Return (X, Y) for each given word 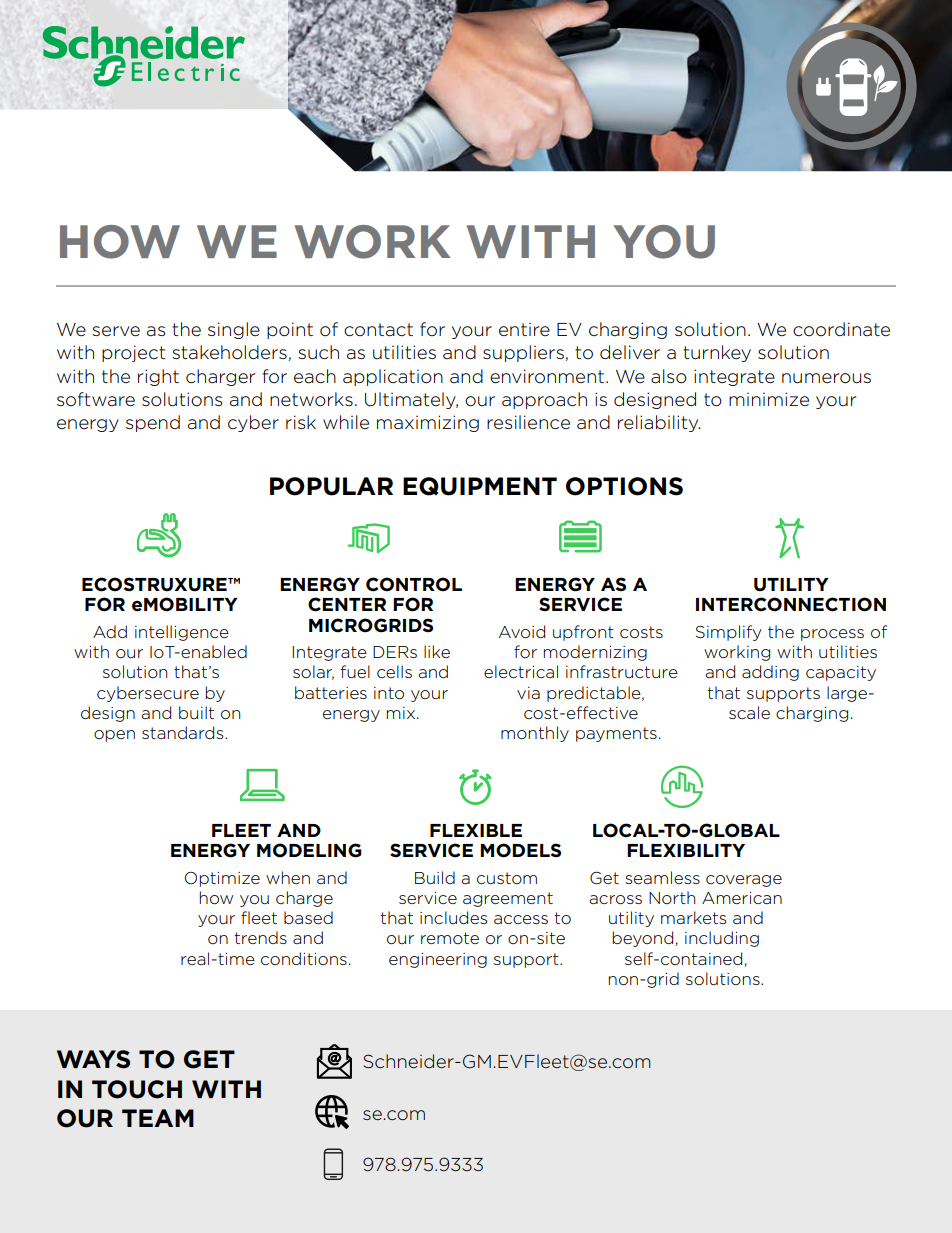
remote (450, 938)
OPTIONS (624, 486)
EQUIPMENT (480, 486)
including (722, 939)
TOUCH (137, 1089)
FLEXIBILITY (686, 850)
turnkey (717, 353)
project (133, 353)
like (437, 651)
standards (184, 732)
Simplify (729, 633)
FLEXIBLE (476, 830)
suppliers (524, 353)
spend (153, 423)
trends (260, 937)
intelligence (182, 633)
